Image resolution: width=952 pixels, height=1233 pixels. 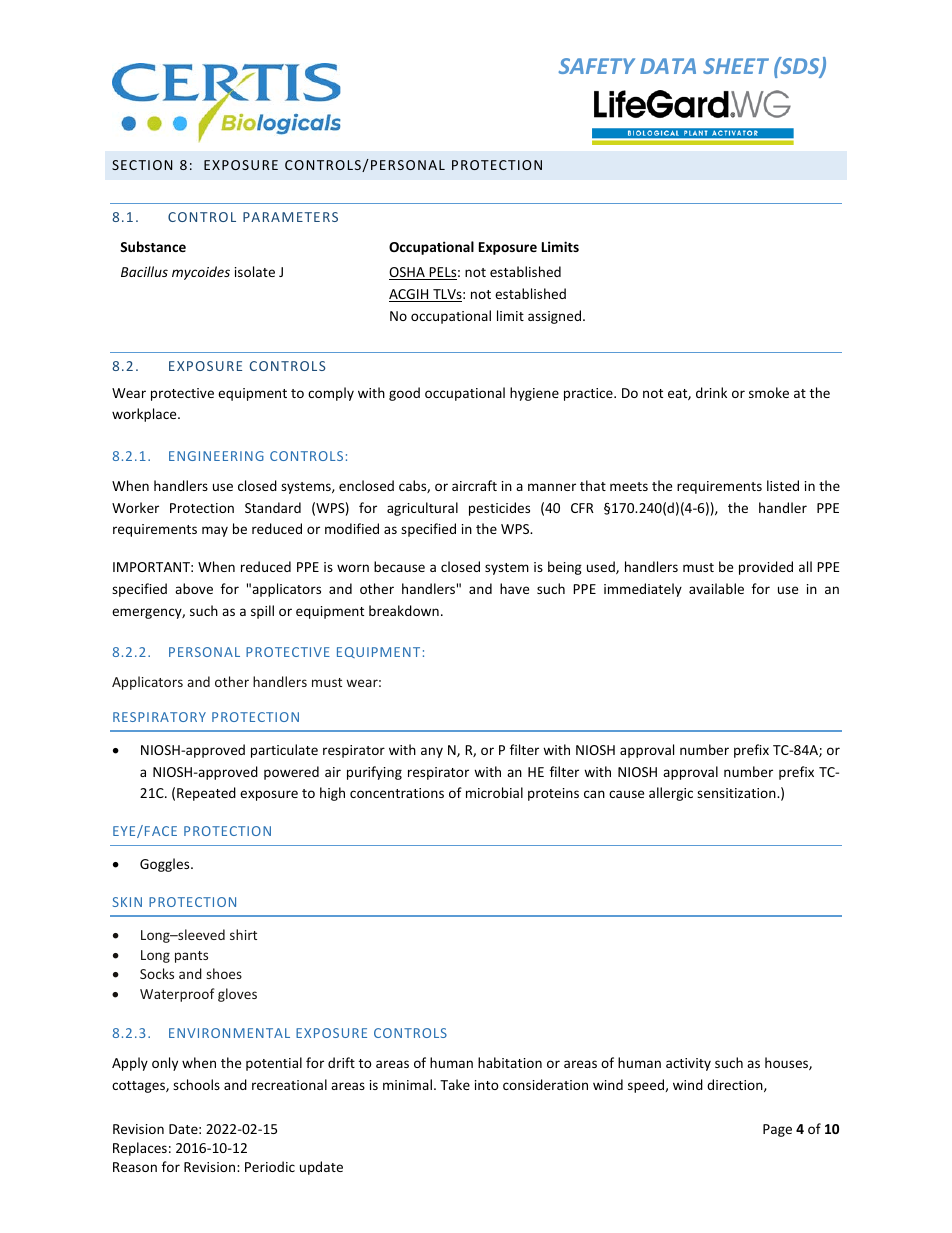 I want to click on available, so click(x=716, y=588).
